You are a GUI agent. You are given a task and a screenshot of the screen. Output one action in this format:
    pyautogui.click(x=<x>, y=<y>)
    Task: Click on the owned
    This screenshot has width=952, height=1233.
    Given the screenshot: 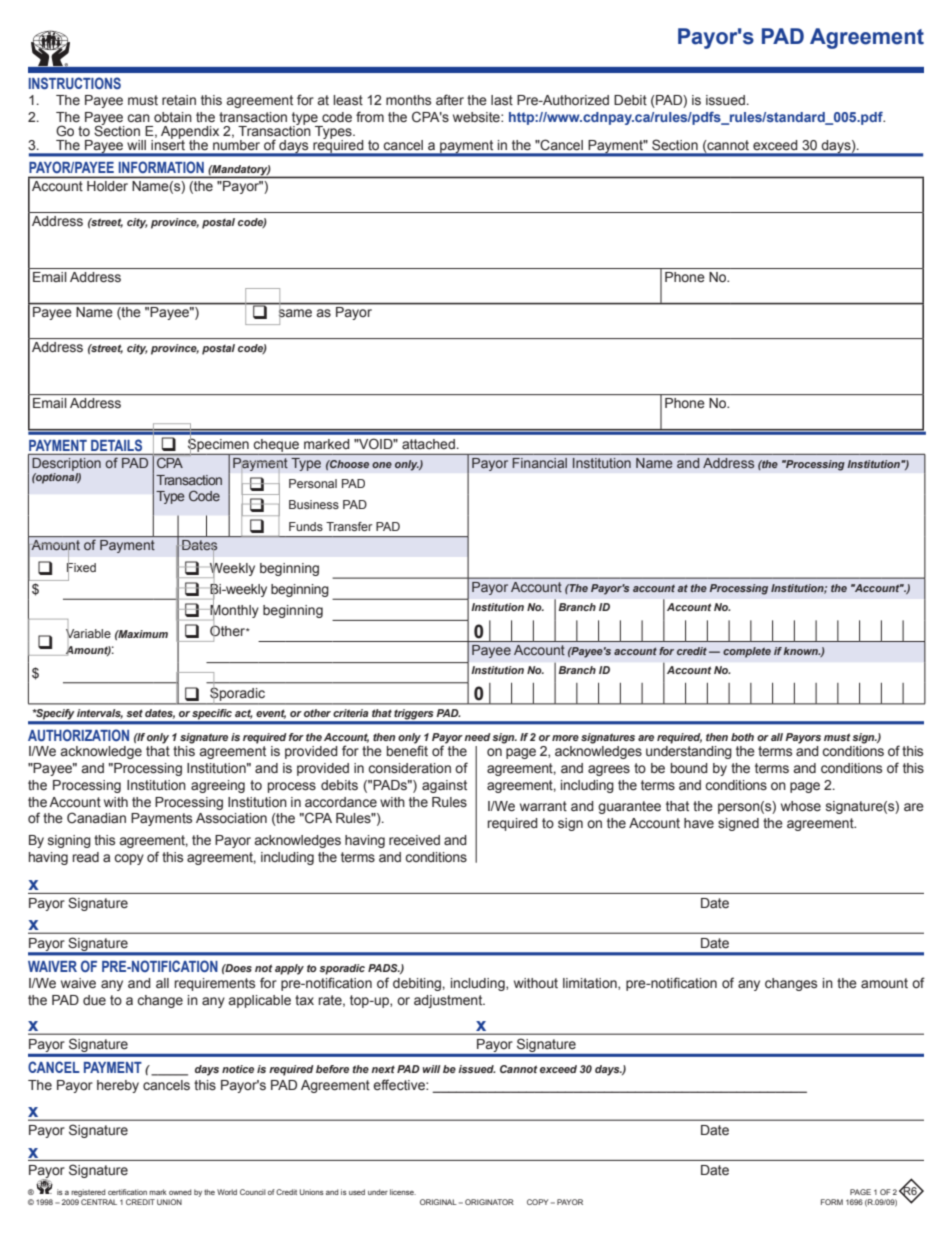 What is the action you would take?
    pyautogui.click(x=180, y=1192)
